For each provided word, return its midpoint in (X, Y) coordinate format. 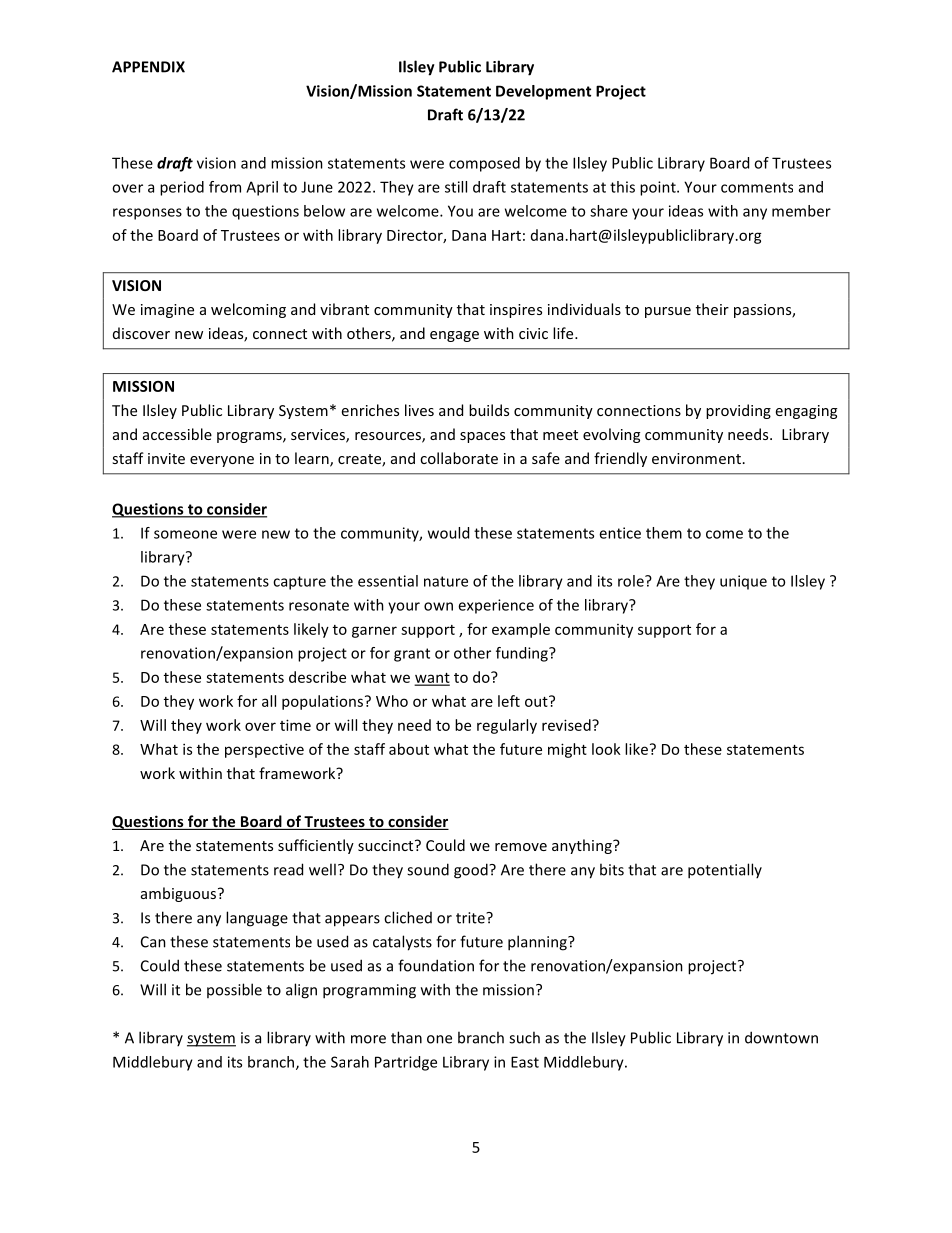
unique (743, 582)
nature (446, 581)
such (524, 1037)
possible (234, 990)
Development (543, 92)
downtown (781, 1037)
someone (185, 534)
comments (757, 187)
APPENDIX (148, 67)
